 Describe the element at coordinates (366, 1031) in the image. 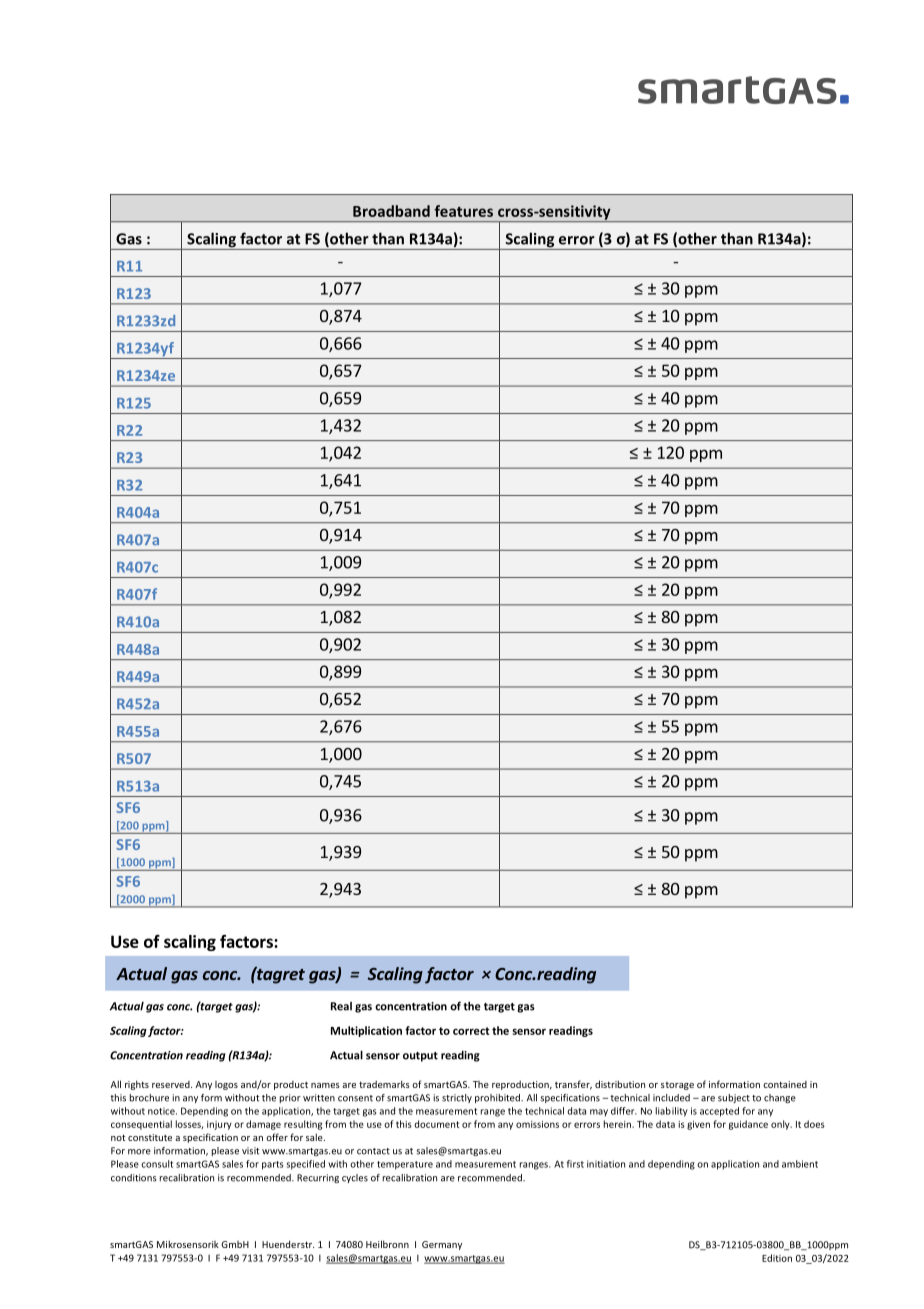

I see `Multiplication` at that location.
